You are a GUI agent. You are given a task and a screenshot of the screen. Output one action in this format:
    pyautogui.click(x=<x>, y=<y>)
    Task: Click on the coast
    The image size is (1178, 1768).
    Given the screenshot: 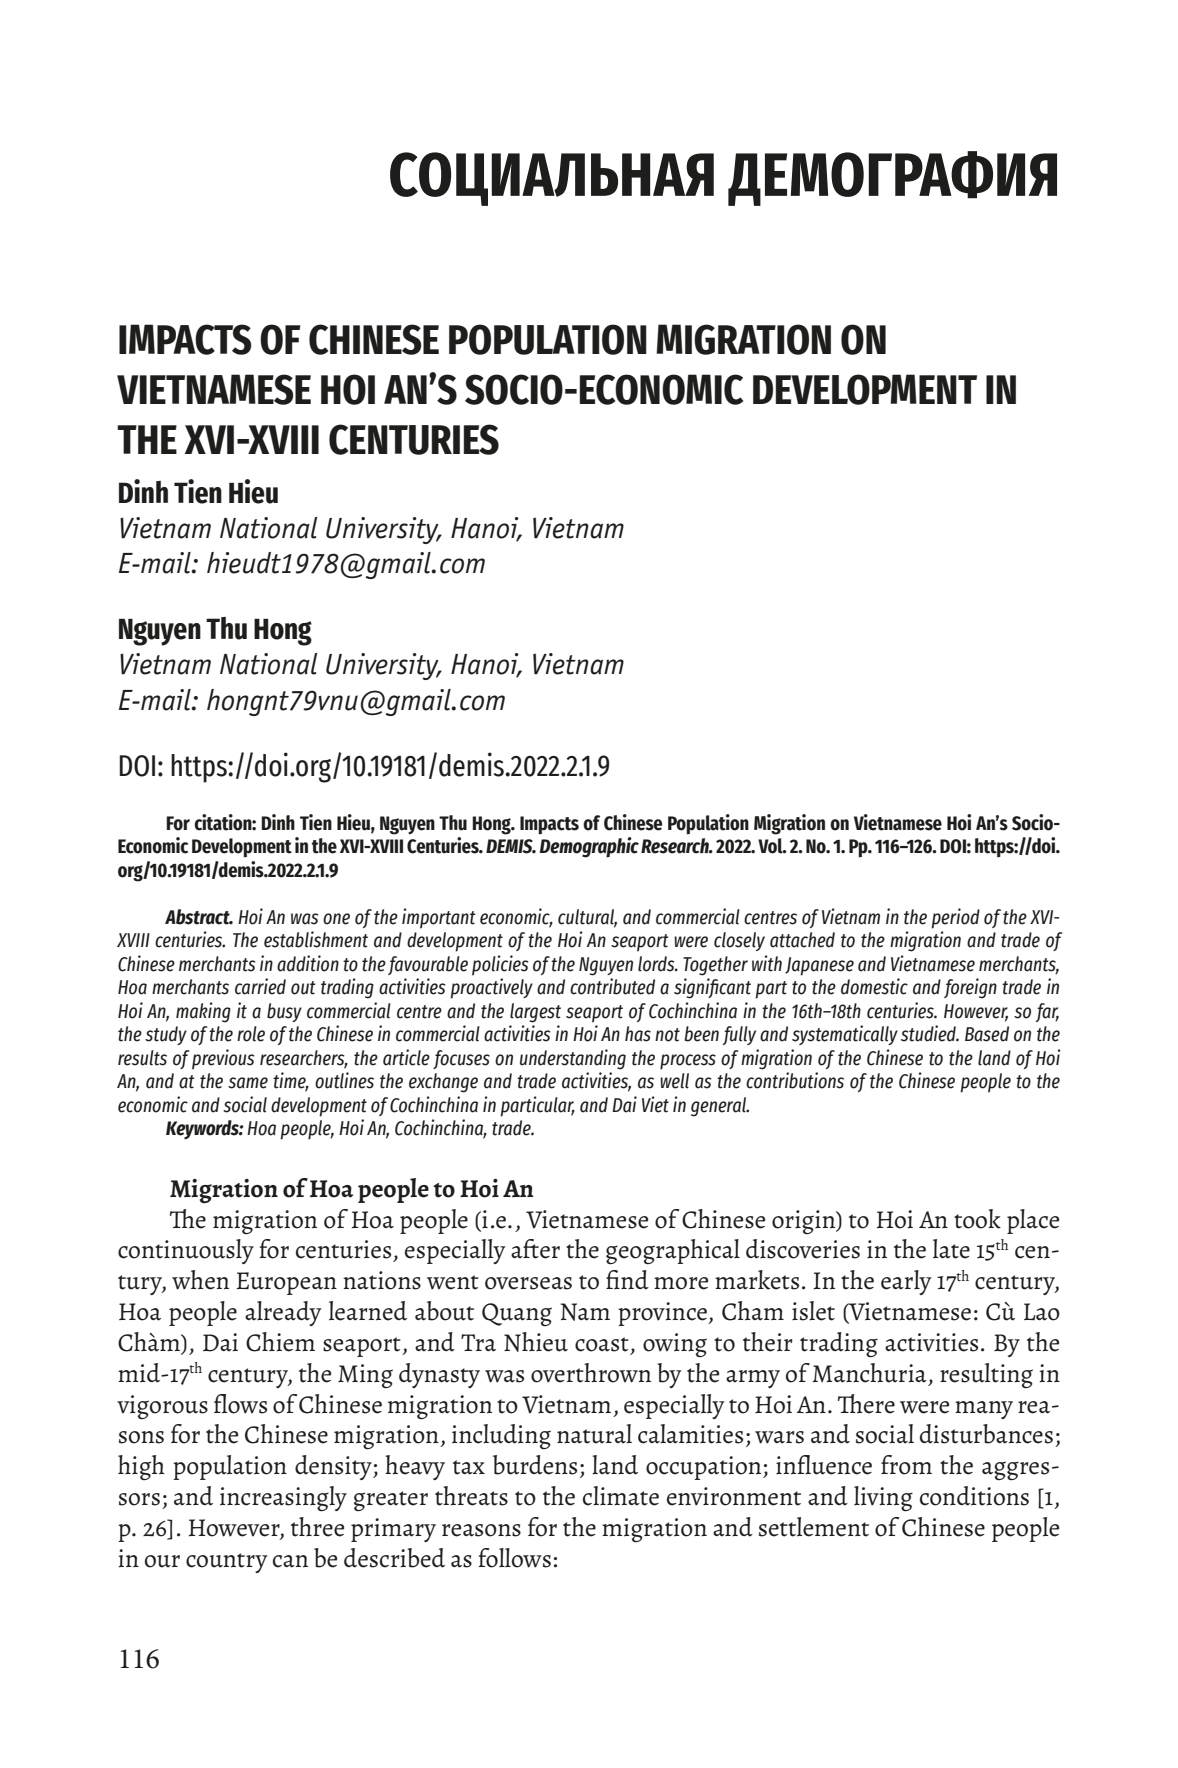 What is the action you would take?
    pyautogui.click(x=602, y=1344)
